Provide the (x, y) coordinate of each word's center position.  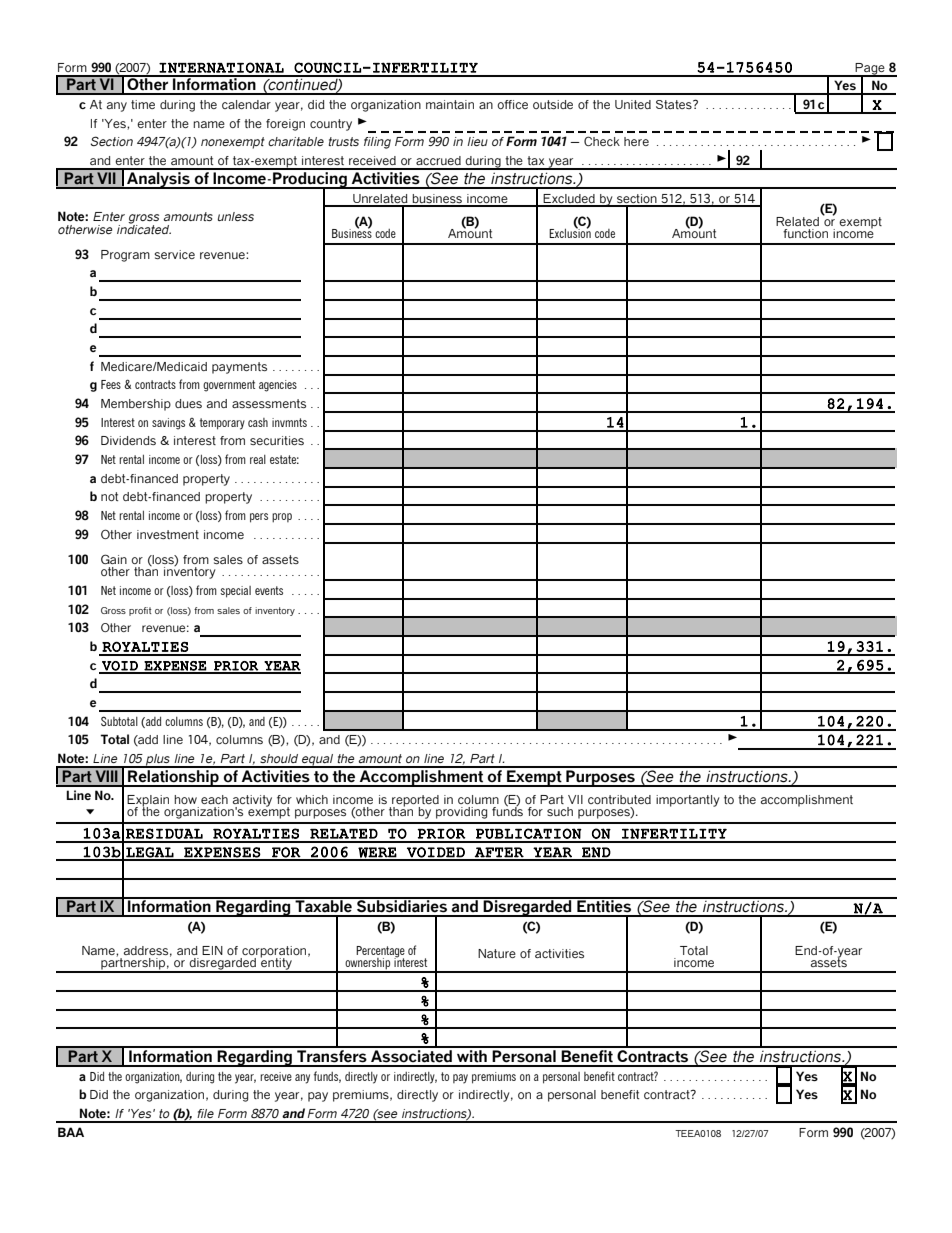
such (560, 811)
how (185, 799)
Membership (136, 405)
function (805, 233)
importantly (688, 801)
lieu (477, 141)
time (143, 104)
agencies (278, 386)
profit (140, 611)
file (205, 1113)
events (269, 590)
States (675, 104)
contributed (619, 799)
